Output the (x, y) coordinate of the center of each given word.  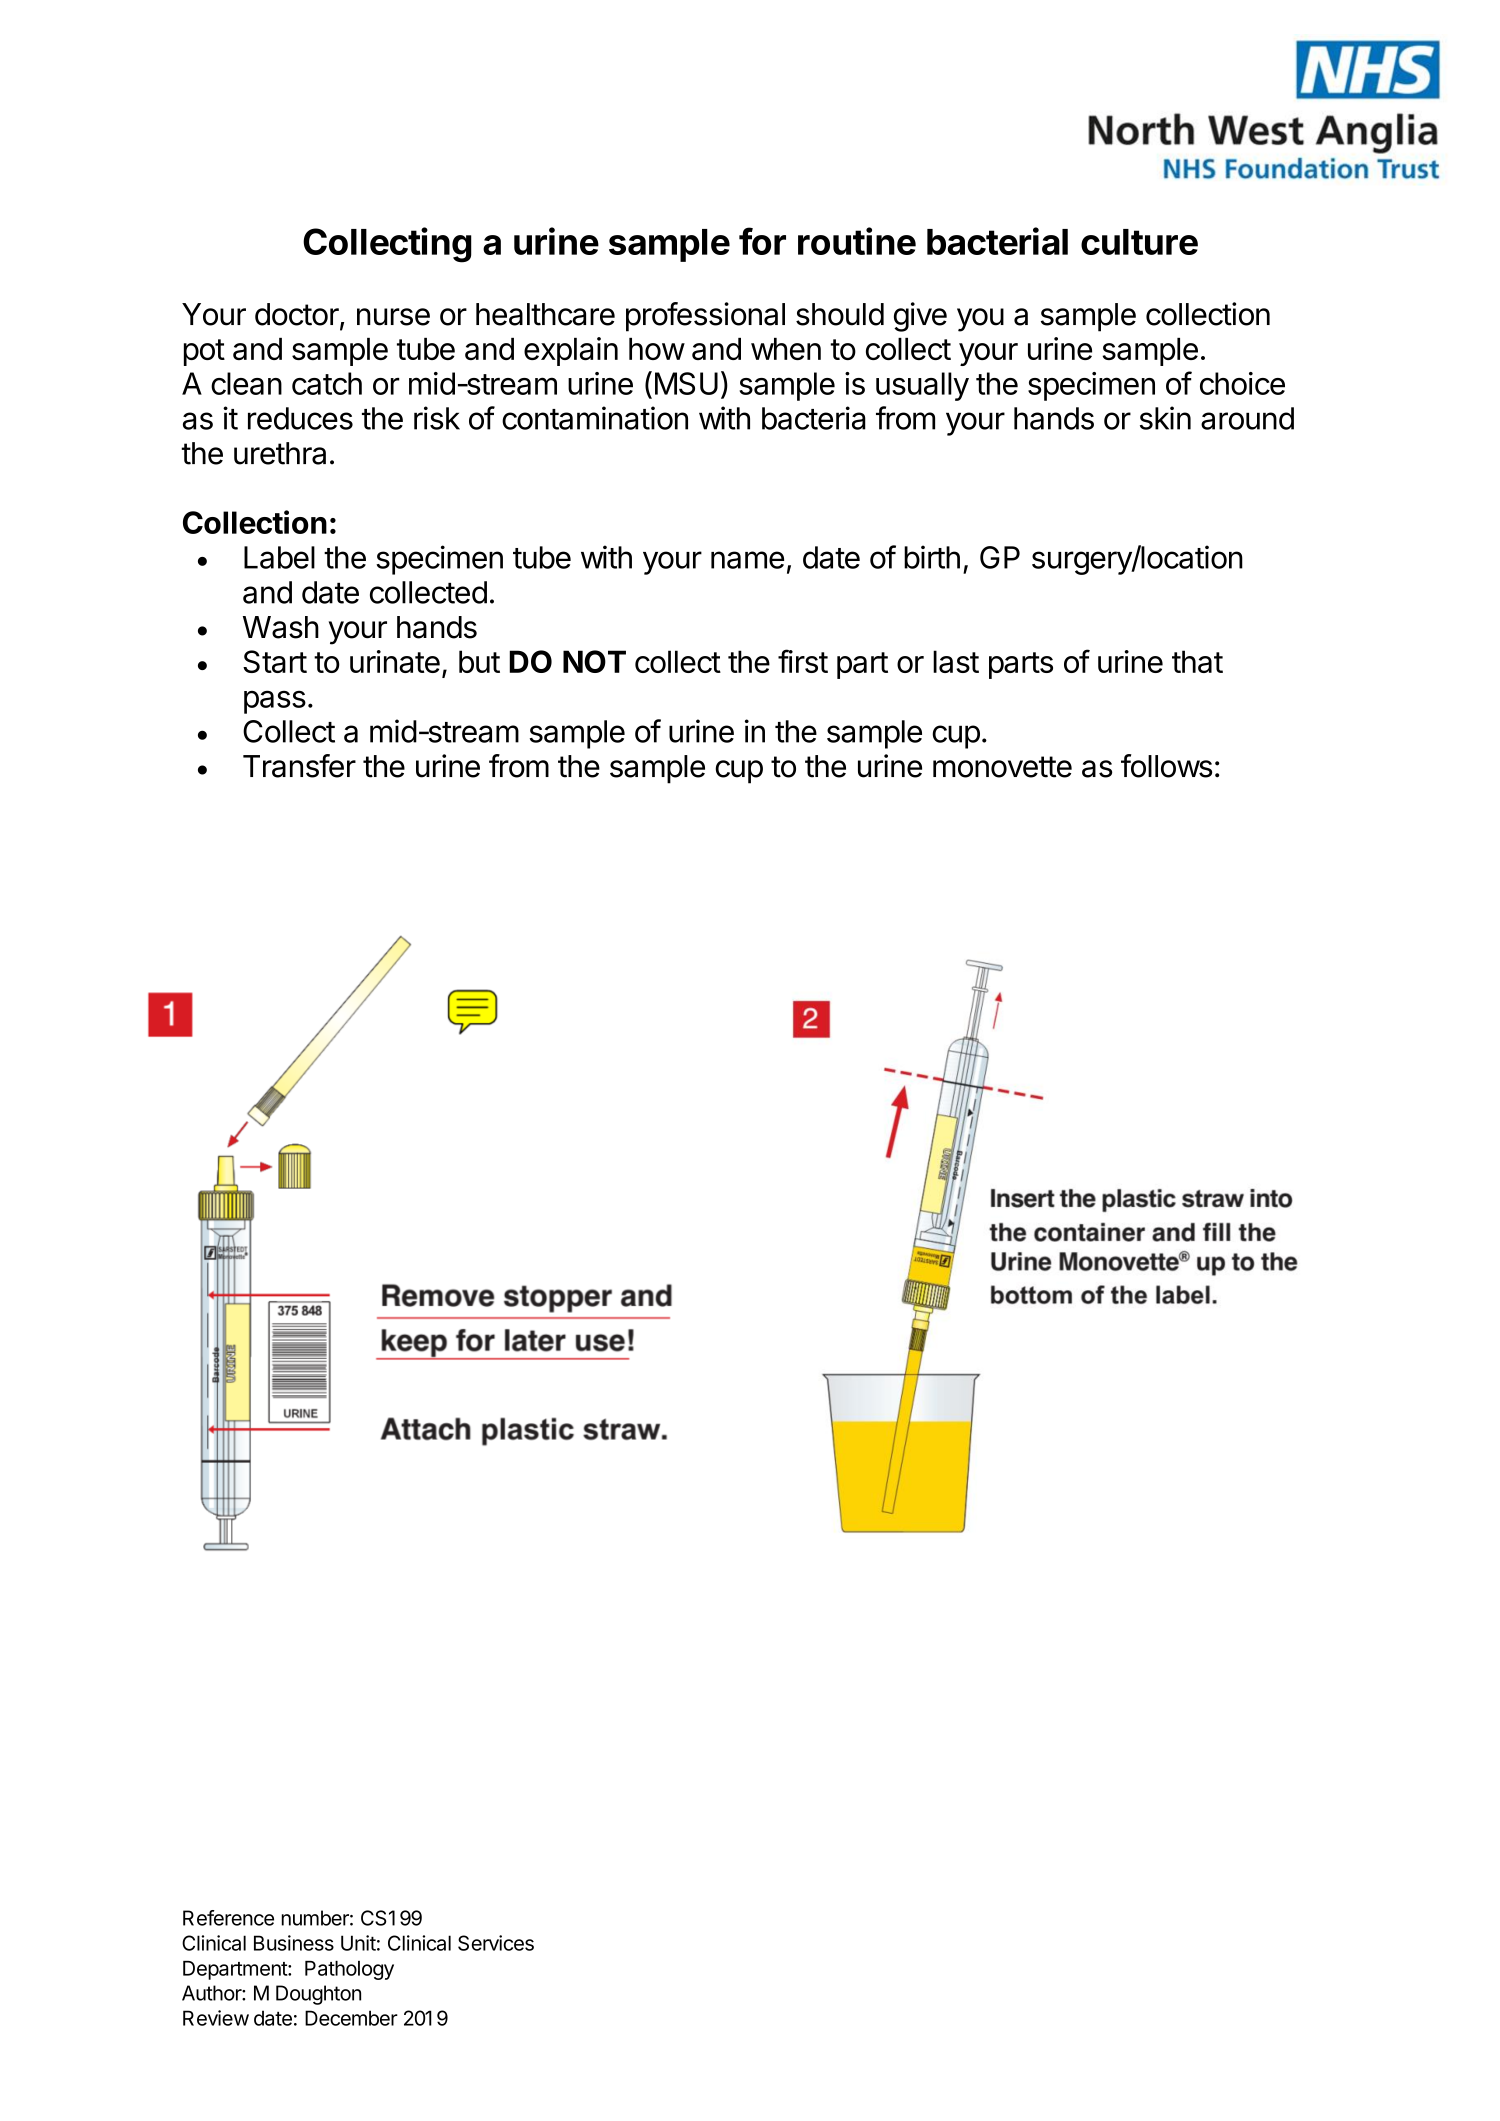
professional (705, 317)
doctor (298, 315)
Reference (228, 1918)
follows (1166, 766)
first (803, 661)
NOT (594, 661)
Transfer (299, 766)
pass (275, 702)
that (1197, 661)
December (351, 2018)
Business (294, 1943)
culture (1139, 242)
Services (496, 1943)
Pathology (349, 1970)
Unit (358, 1943)
